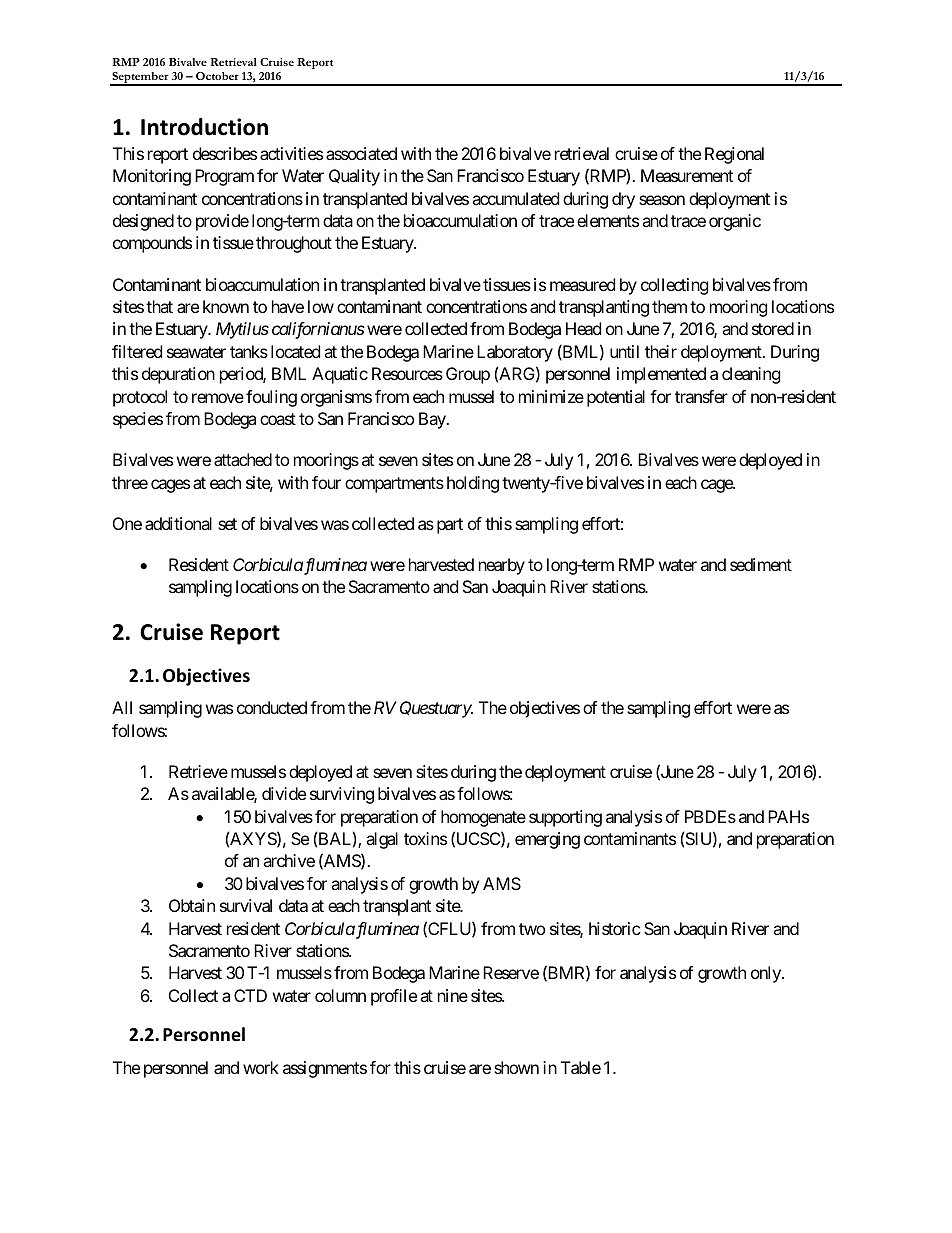 The width and height of the page is (952, 1233). I want to click on nearby, so click(502, 566).
